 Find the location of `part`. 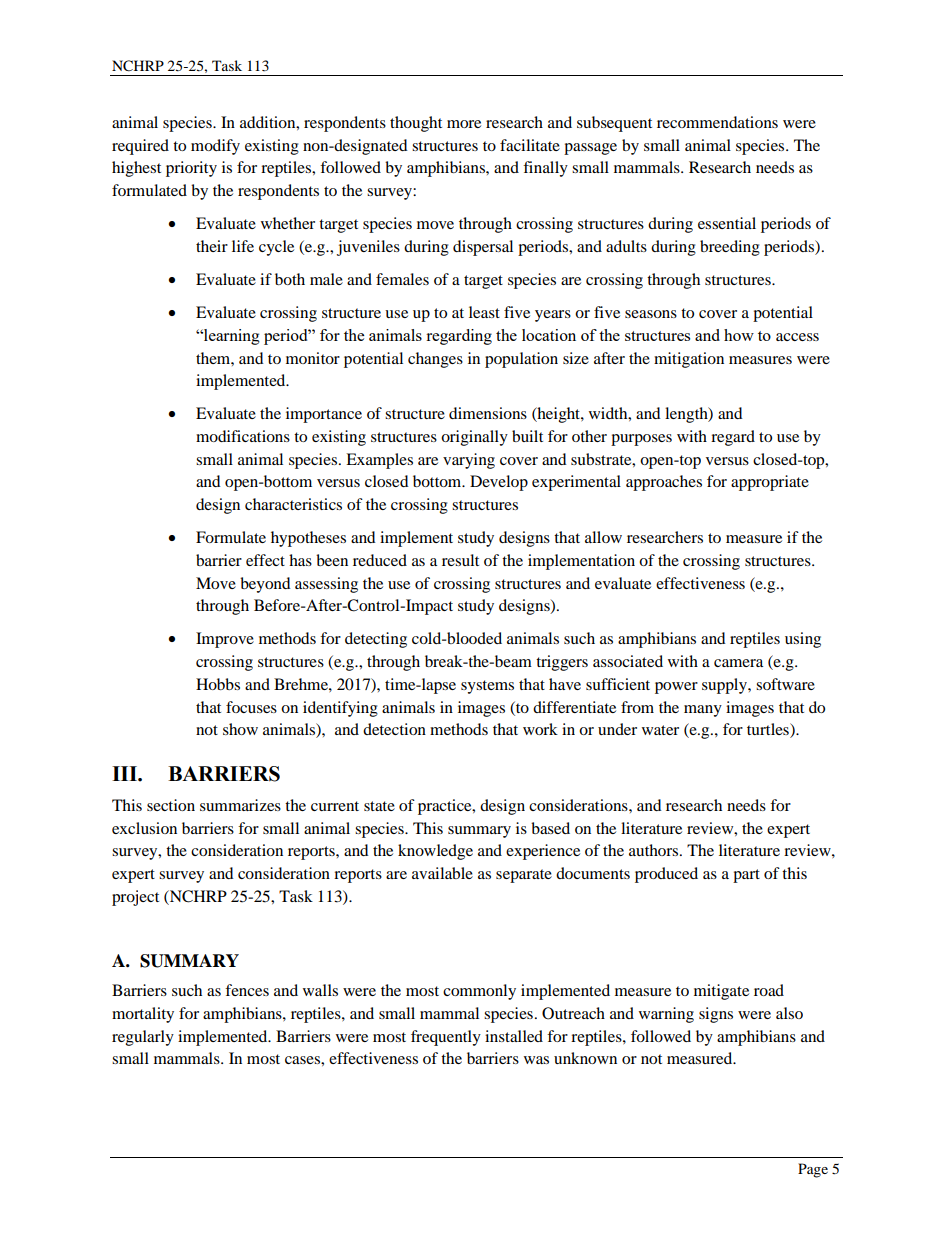

part is located at coordinates (746, 876).
